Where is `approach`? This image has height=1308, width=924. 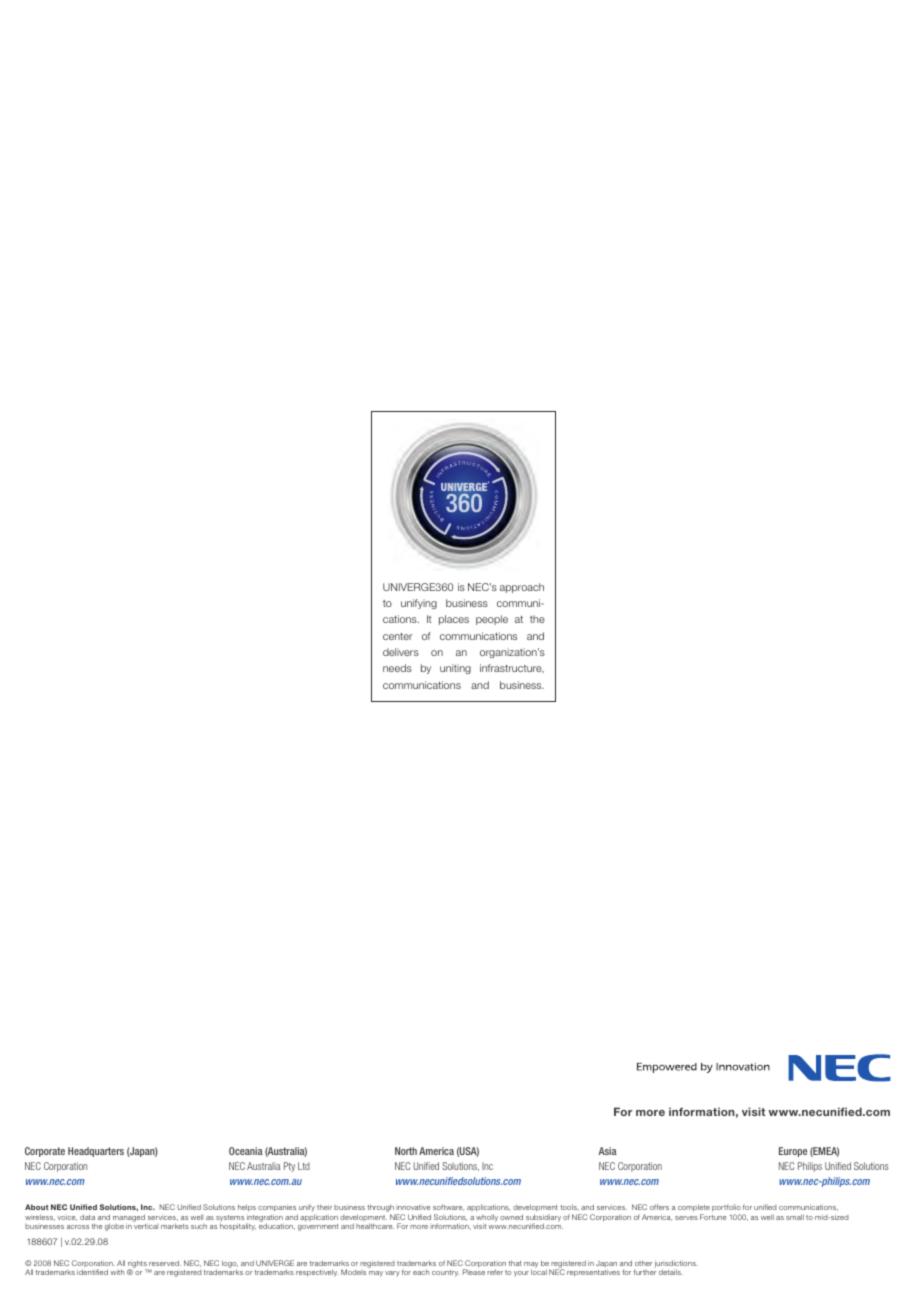 approach is located at coordinates (522, 588).
